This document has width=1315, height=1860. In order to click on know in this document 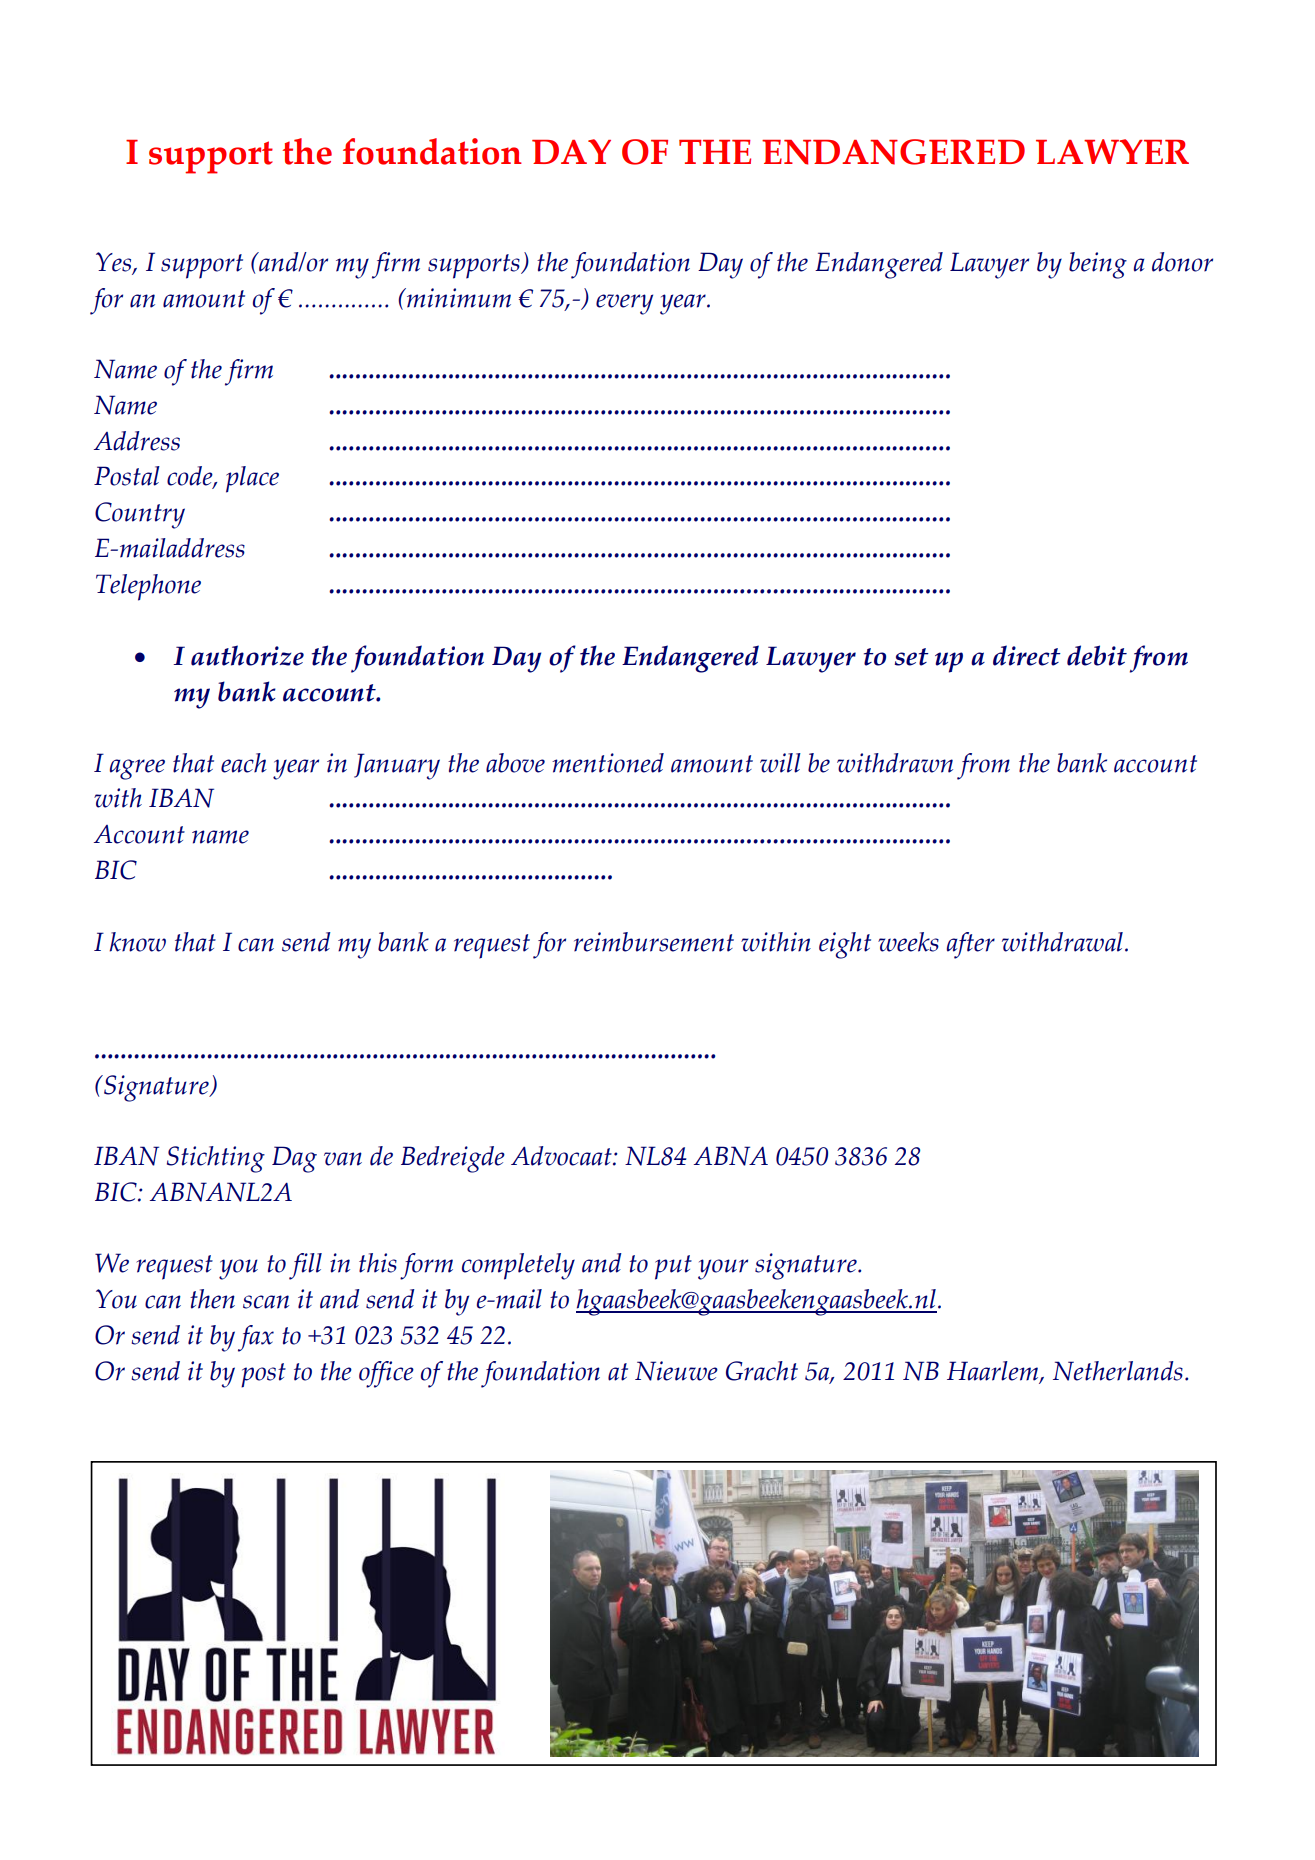, I will do `click(137, 942)`.
